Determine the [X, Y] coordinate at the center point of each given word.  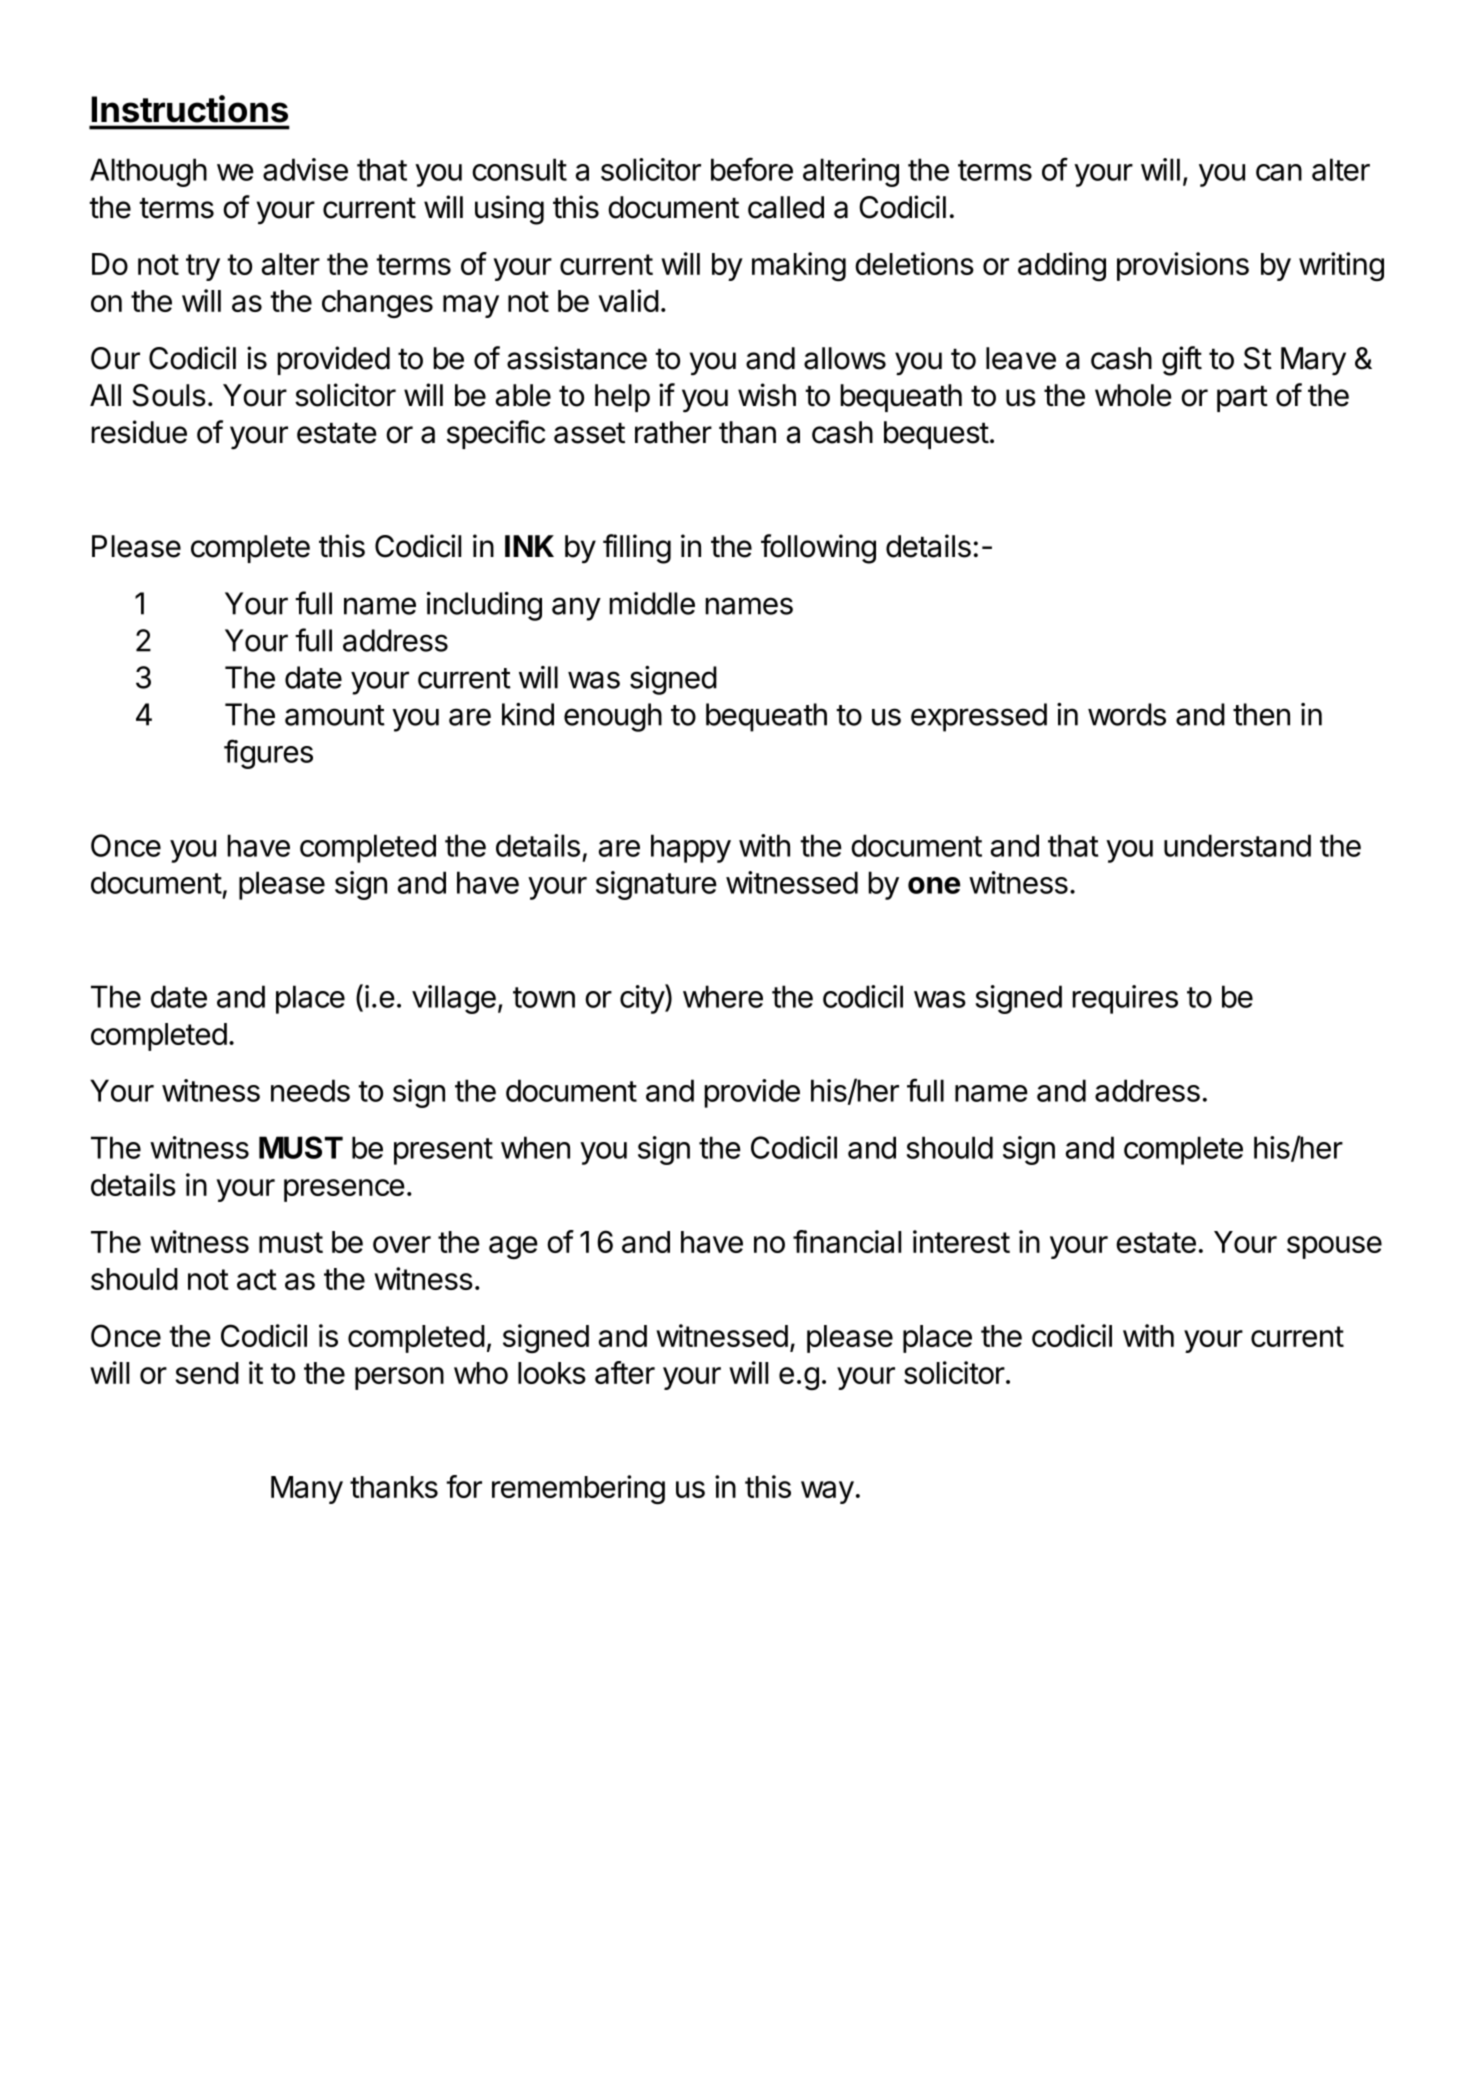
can [1279, 172]
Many [307, 1490]
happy [691, 848]
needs [310, 1090]
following [818, 549]
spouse [1334, 1247]
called [786, 207]
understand [1237, 845]
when [535, 1147]
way [827, 1492]
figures [268, 754]
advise [305, 169]
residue [139, 432]
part [1242, 398]
